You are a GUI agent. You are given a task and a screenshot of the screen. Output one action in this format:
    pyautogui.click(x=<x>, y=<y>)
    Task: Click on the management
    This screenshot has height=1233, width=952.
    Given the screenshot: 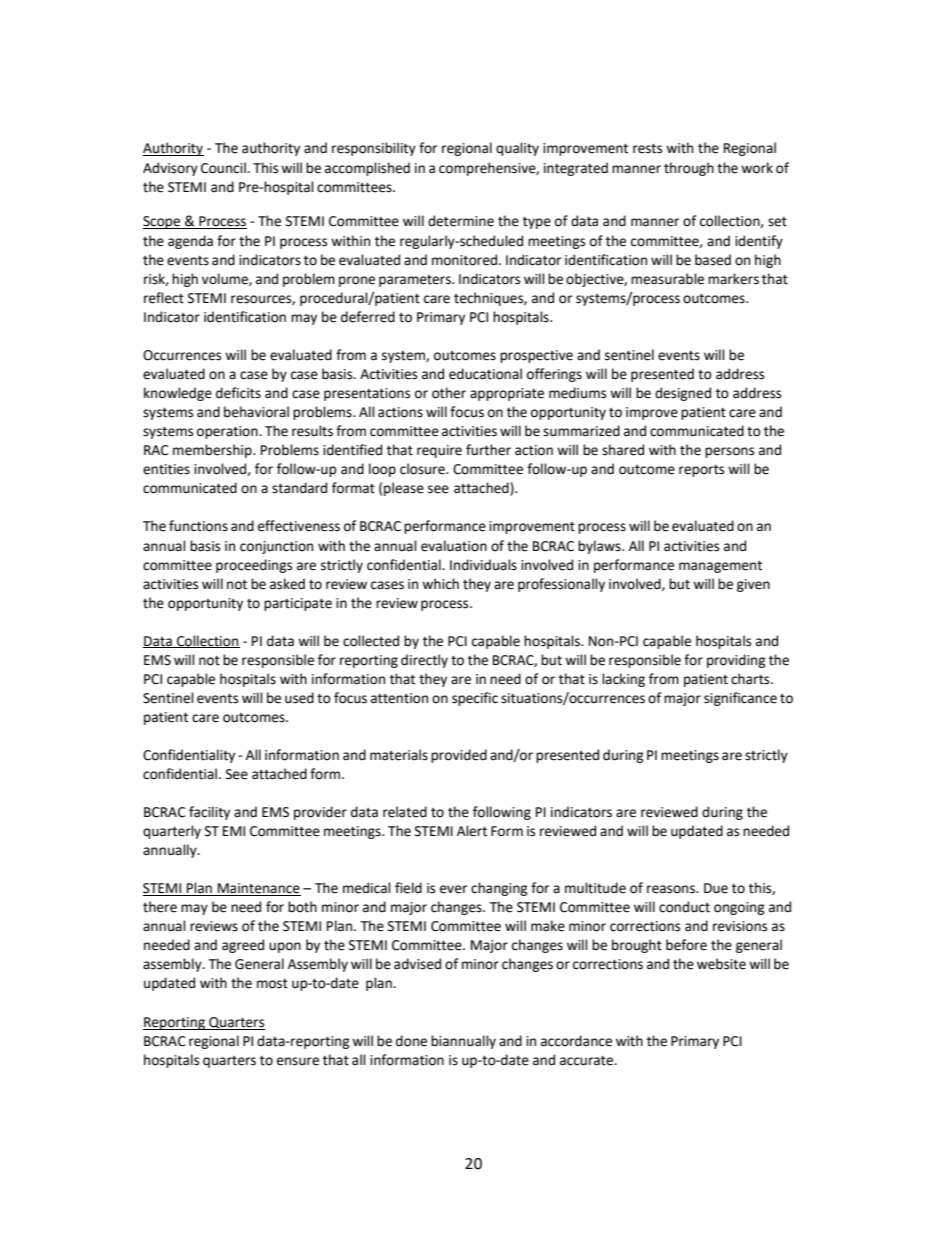 What is the action you would take?
    pyautogui.click(x=720, y=567)
